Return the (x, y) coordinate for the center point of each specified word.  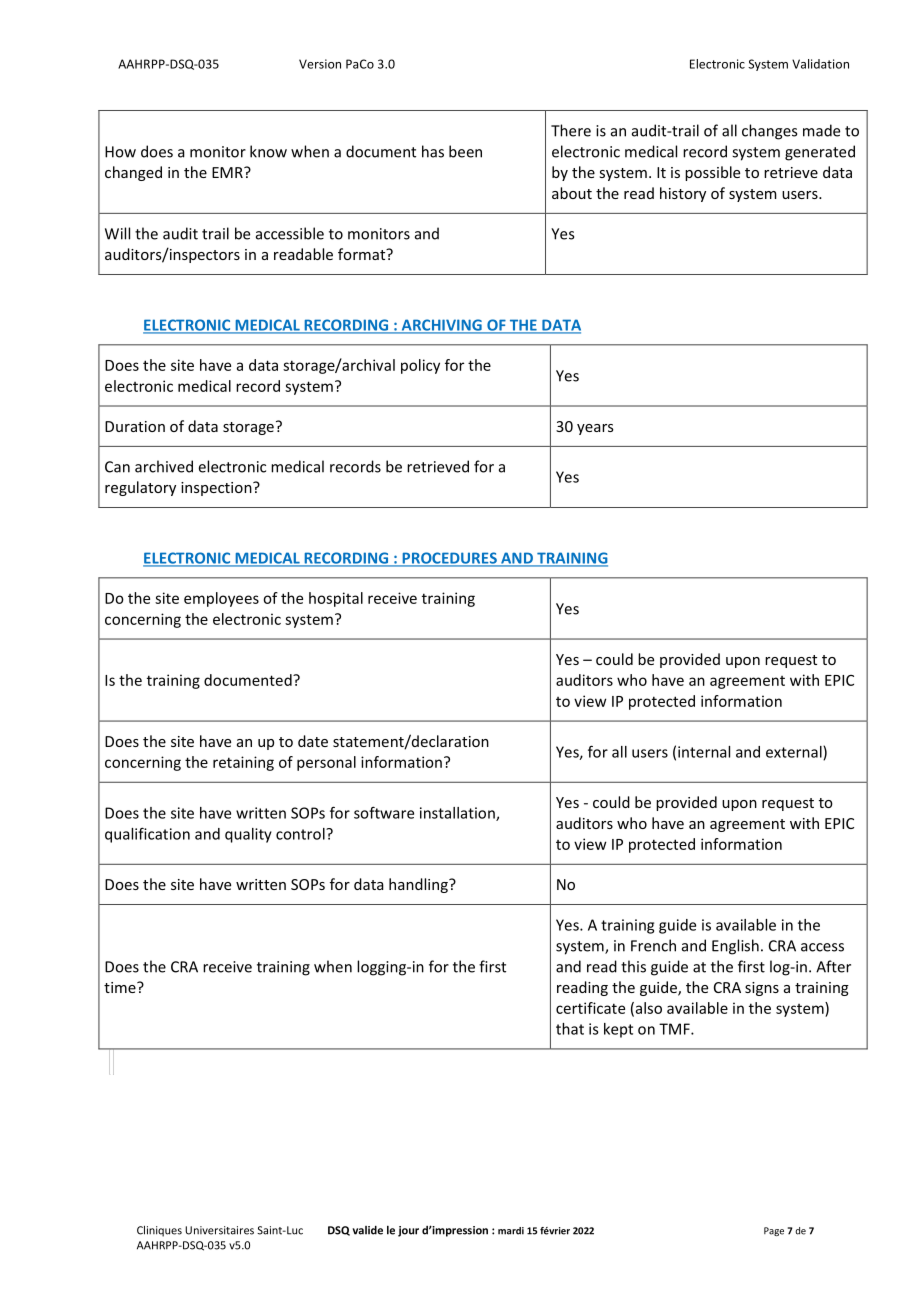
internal (704, 752)
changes (769, 132)
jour (408, 1231)
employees (221, 599)
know (268, 151)
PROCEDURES (449, 559)
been (465, 151)
